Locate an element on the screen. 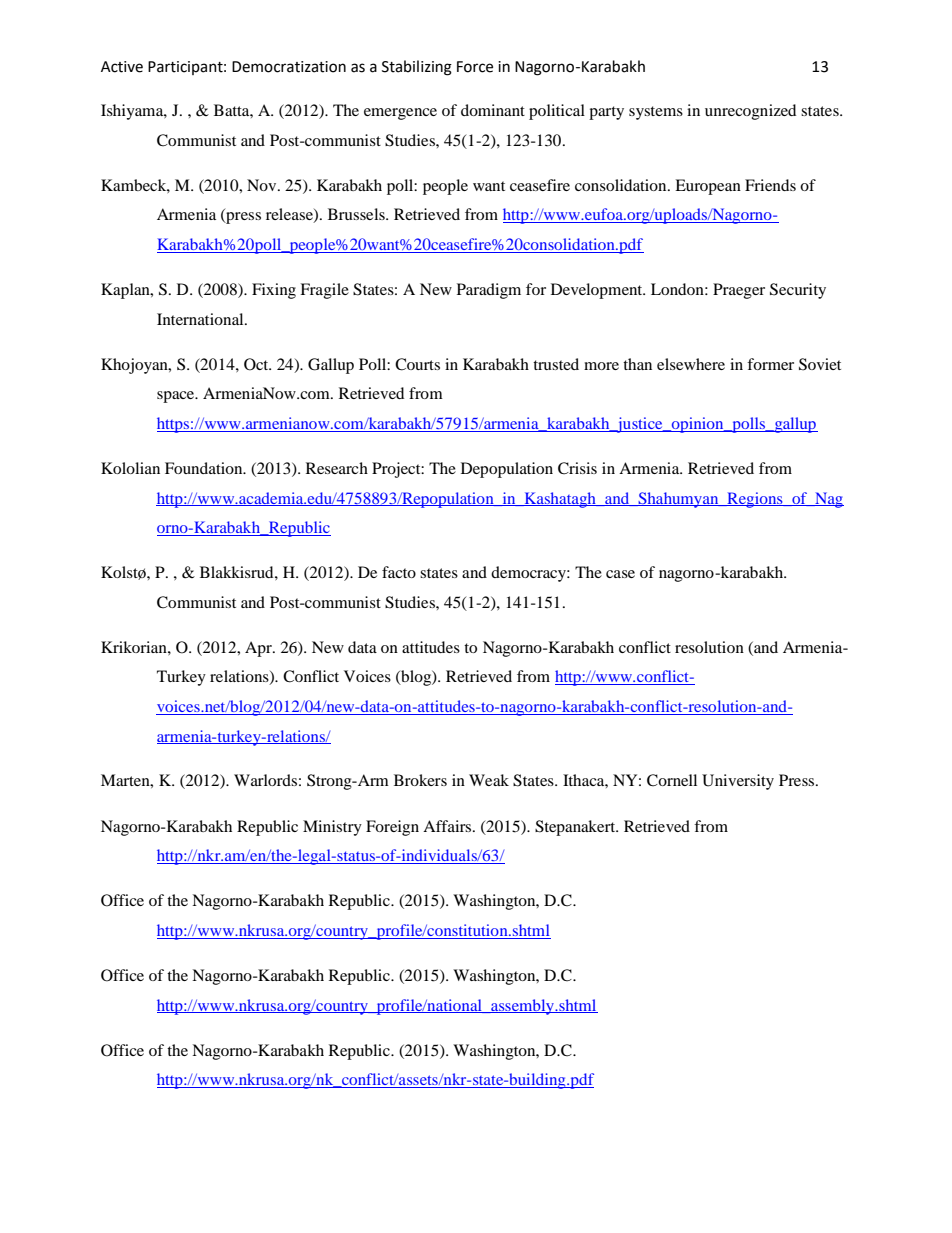 This screenshot has width=952, height=1233. Apr is located at coordinates (259, 649).
